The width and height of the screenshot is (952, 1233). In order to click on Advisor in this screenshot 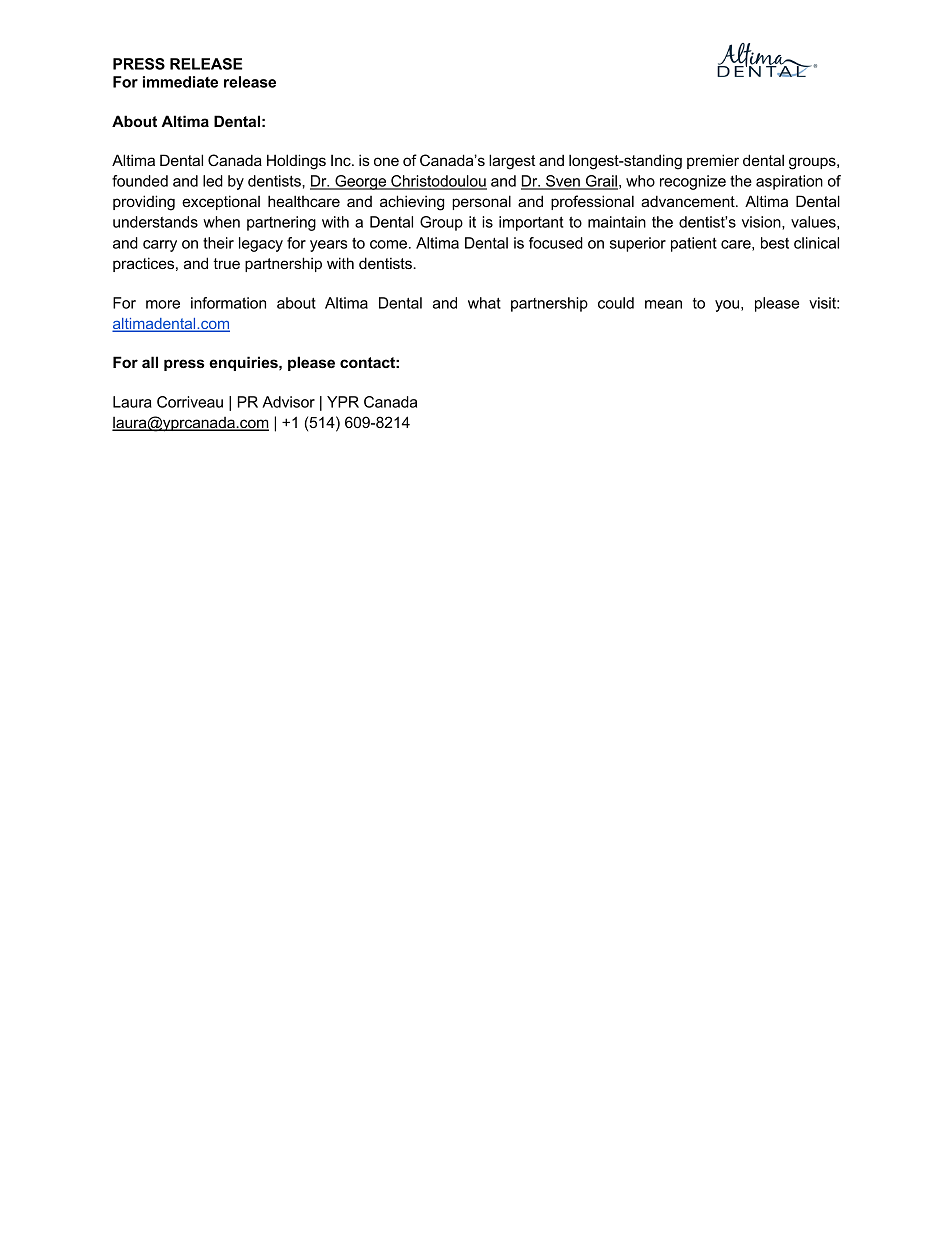, I will do `click(288, 402)`.
